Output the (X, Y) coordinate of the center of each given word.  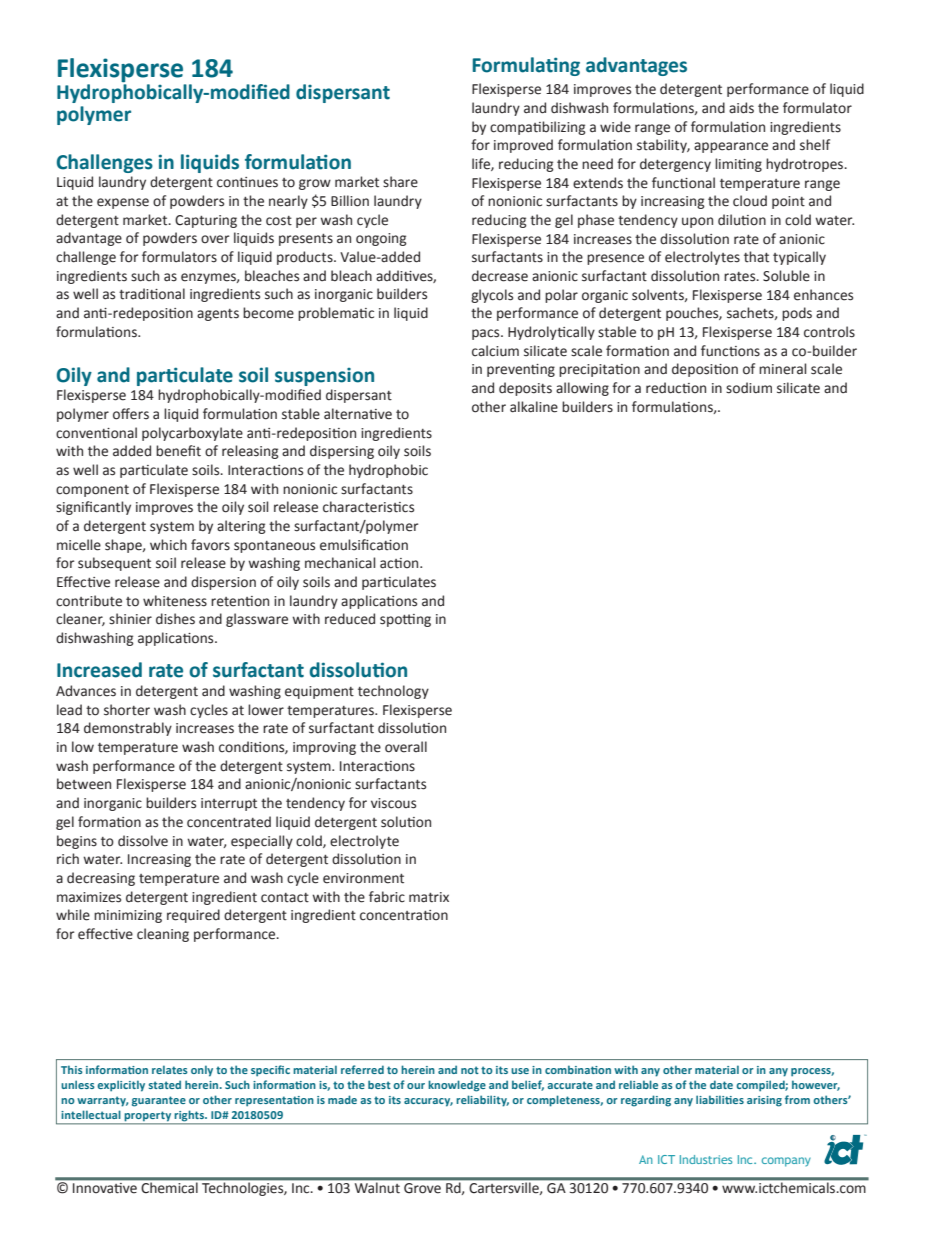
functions (730, 351)
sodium (749, 388)
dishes (175, 619)
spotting (405, 620)
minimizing (128, 916)
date (721, 1084)
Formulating (526, 66)
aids (741, 108)
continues (247, 182)
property (148, 1116)
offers (131, 414)
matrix (429, 897)
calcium (495, 351)
